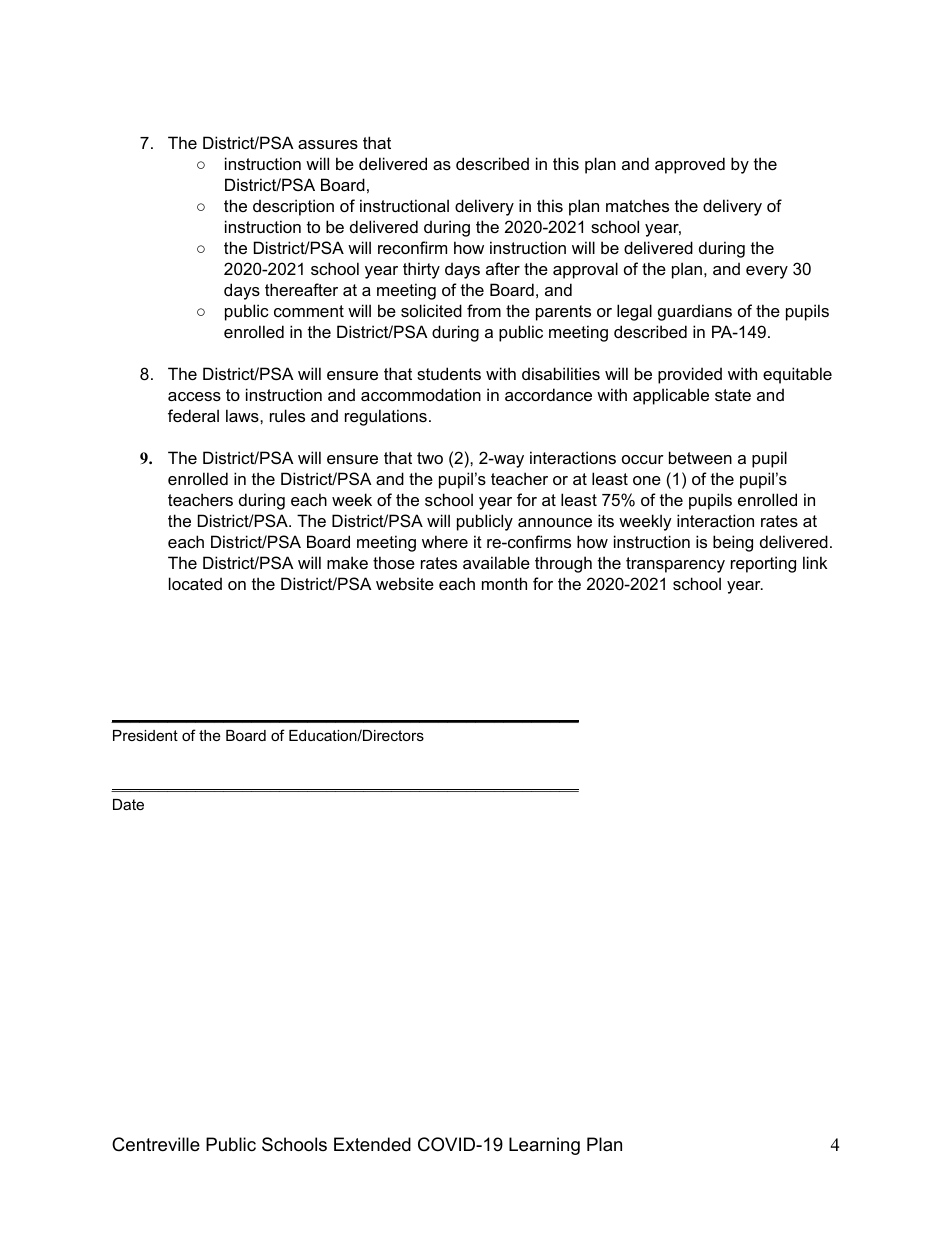 The image size is (952, 1233). I want to click on reporting, so click(763, 564).
